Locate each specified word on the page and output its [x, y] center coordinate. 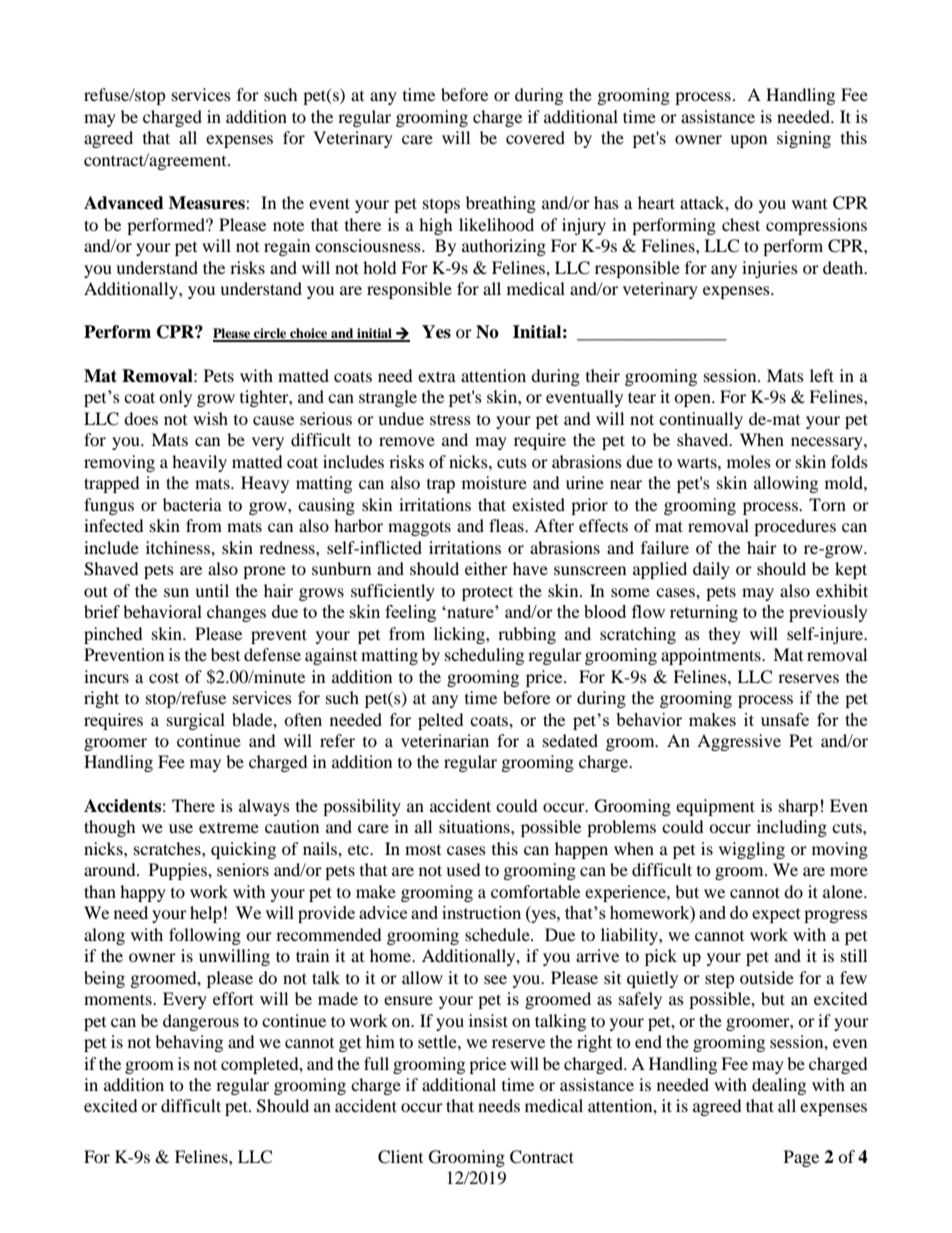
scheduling [484, 656]
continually [701, 420]
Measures [208, 203]
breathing [501, 204]
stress [450, 419]
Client [400, 1157]
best [225, 654]
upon [748, 141]
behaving [189, 1043]
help [206, 914]
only [175, 398]
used [463, 869]
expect [776, 915]
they [725, 635]
